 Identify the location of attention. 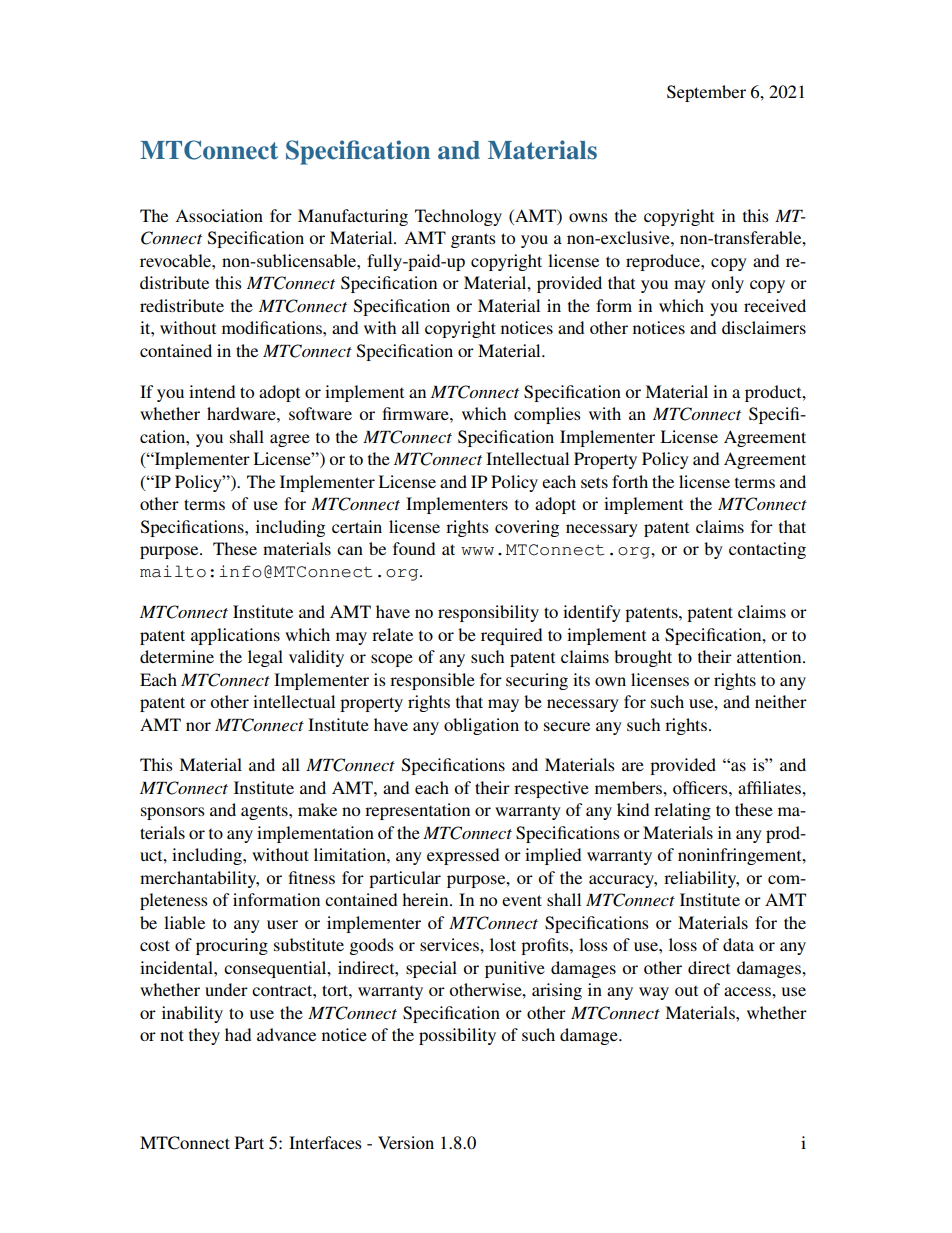
(770, 656).
